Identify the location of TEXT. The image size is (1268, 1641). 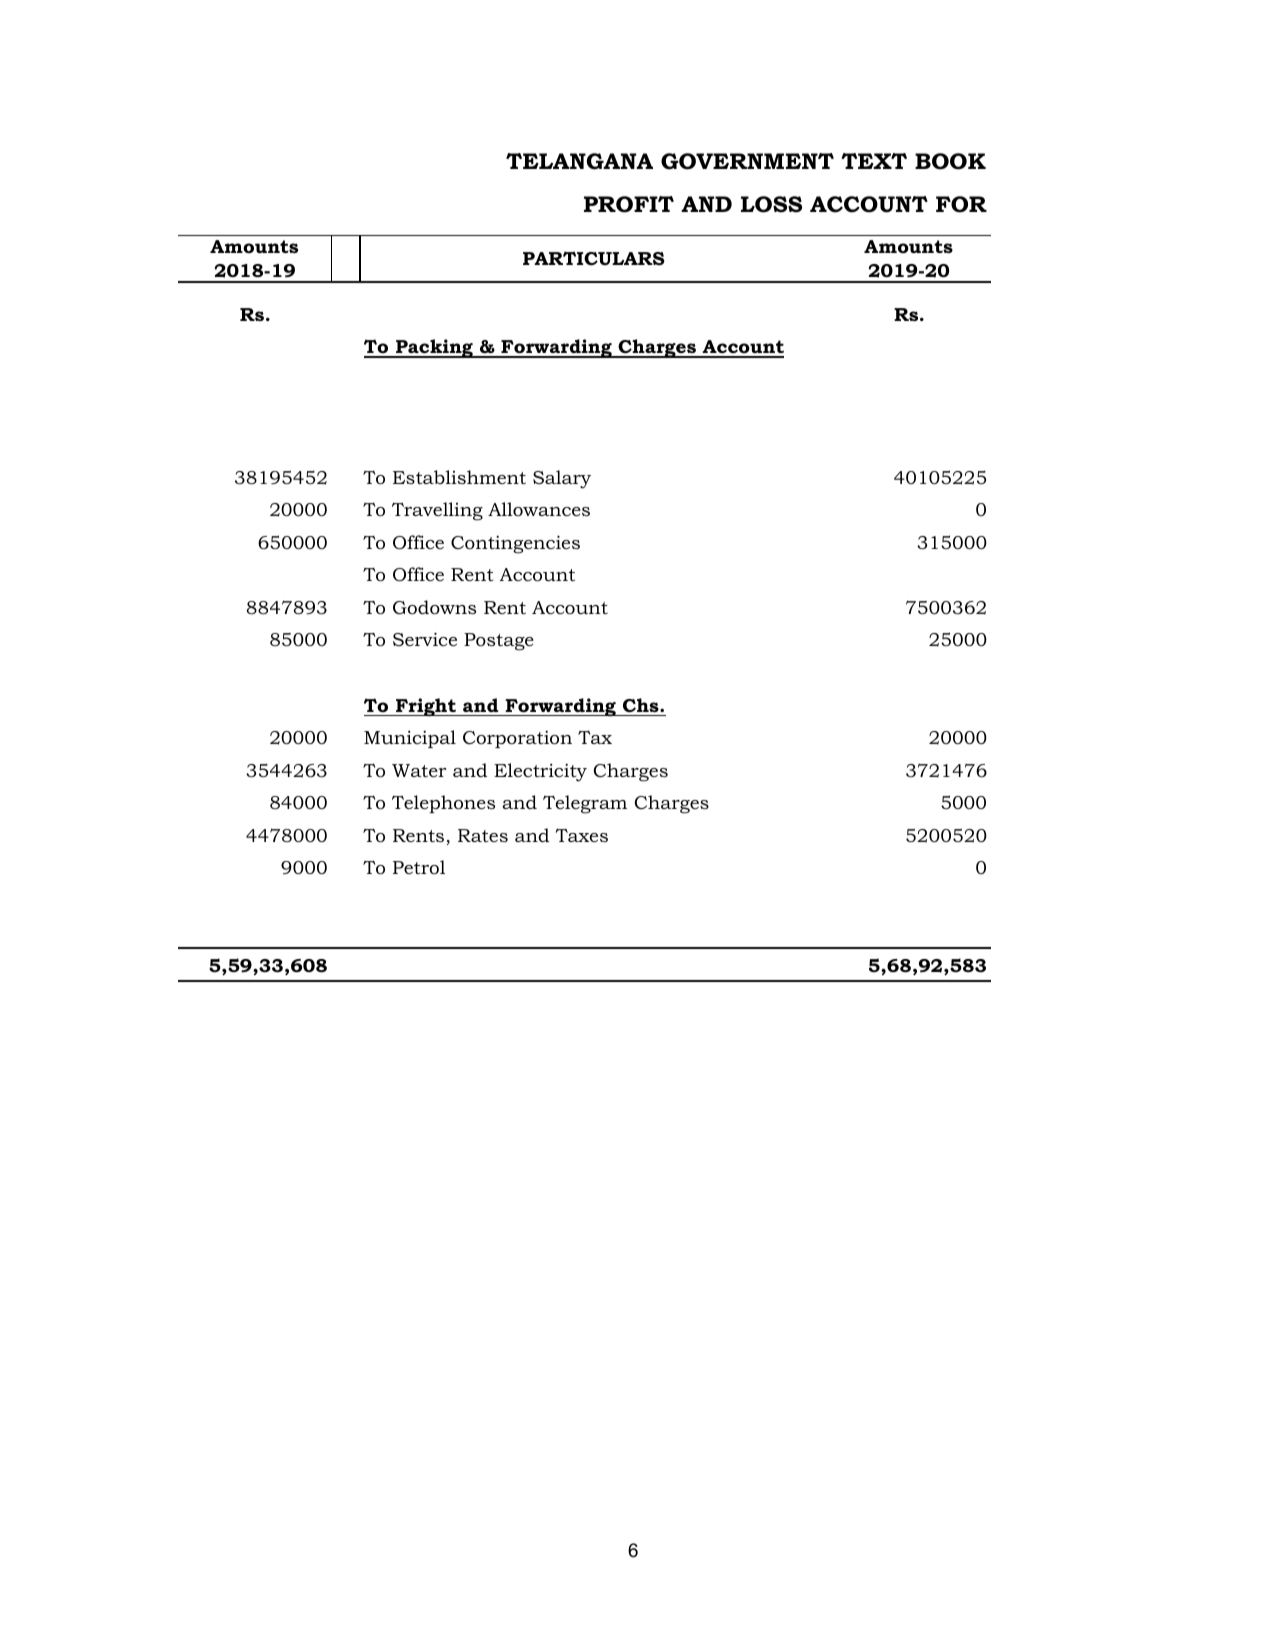
(874, 161).
